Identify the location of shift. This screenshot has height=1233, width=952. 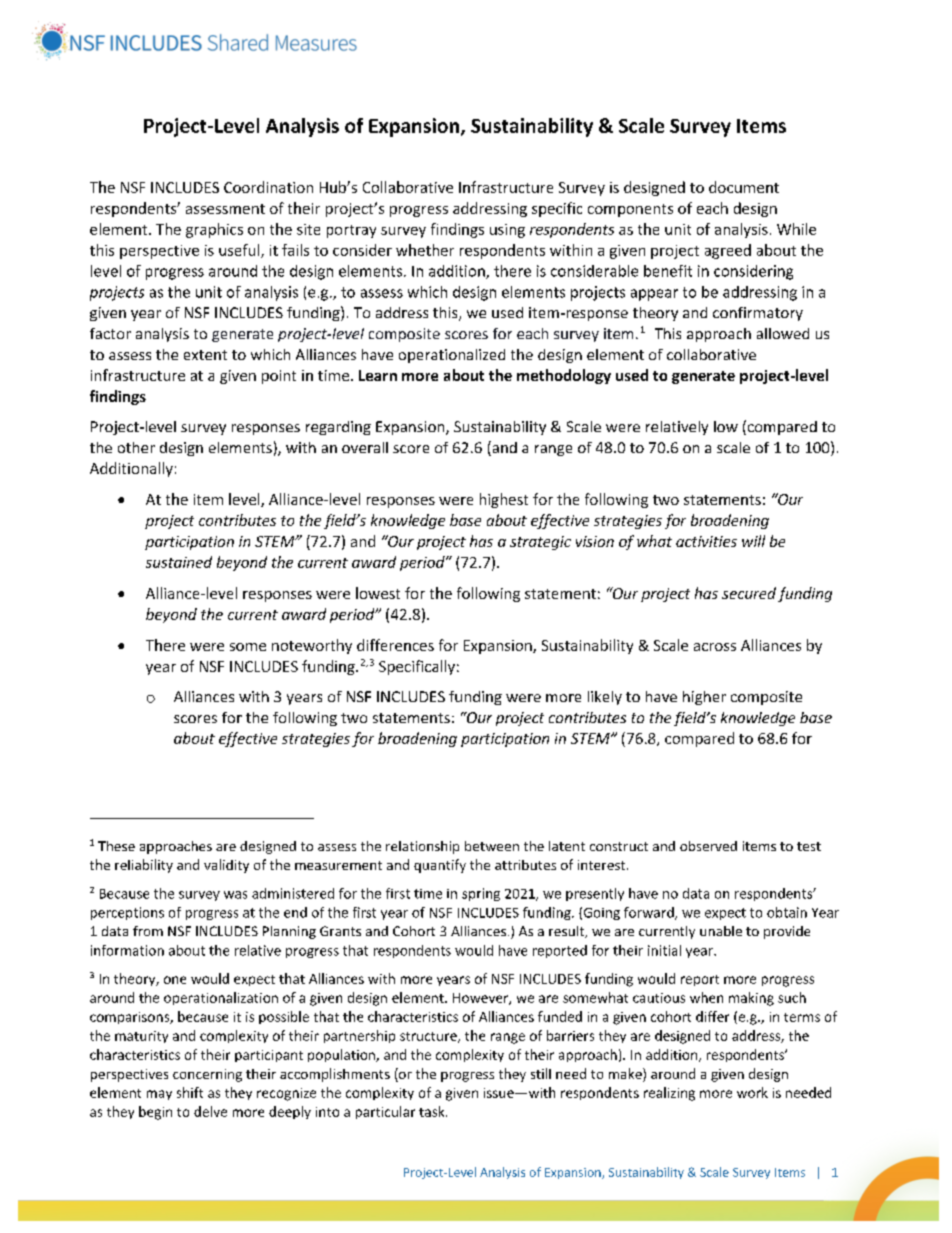
(190, 1092).
